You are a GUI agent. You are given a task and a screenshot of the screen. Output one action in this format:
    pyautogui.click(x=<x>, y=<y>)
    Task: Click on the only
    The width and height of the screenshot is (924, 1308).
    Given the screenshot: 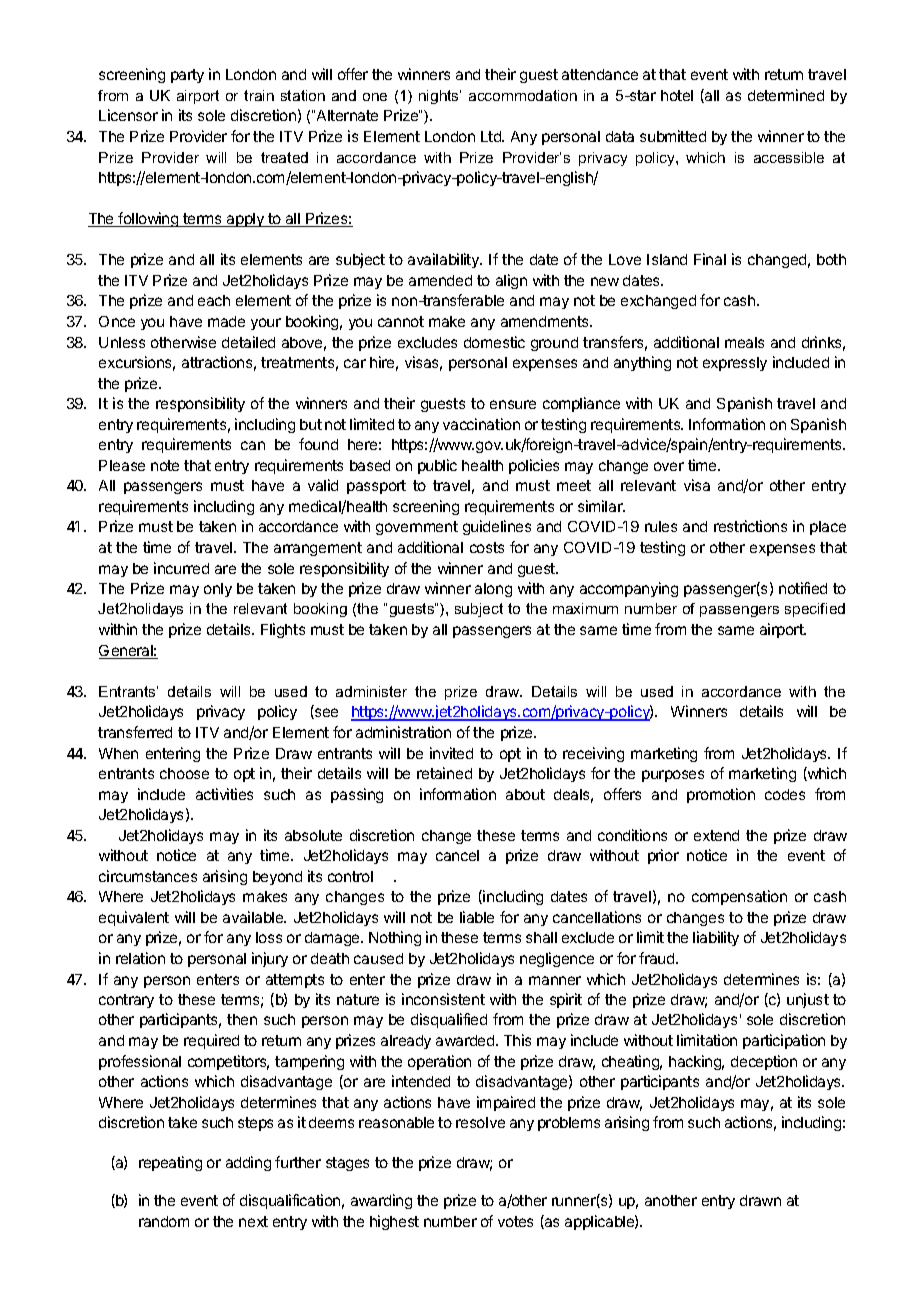 What is the action you would take?
    pyautogui.click(x=218, y=590)
